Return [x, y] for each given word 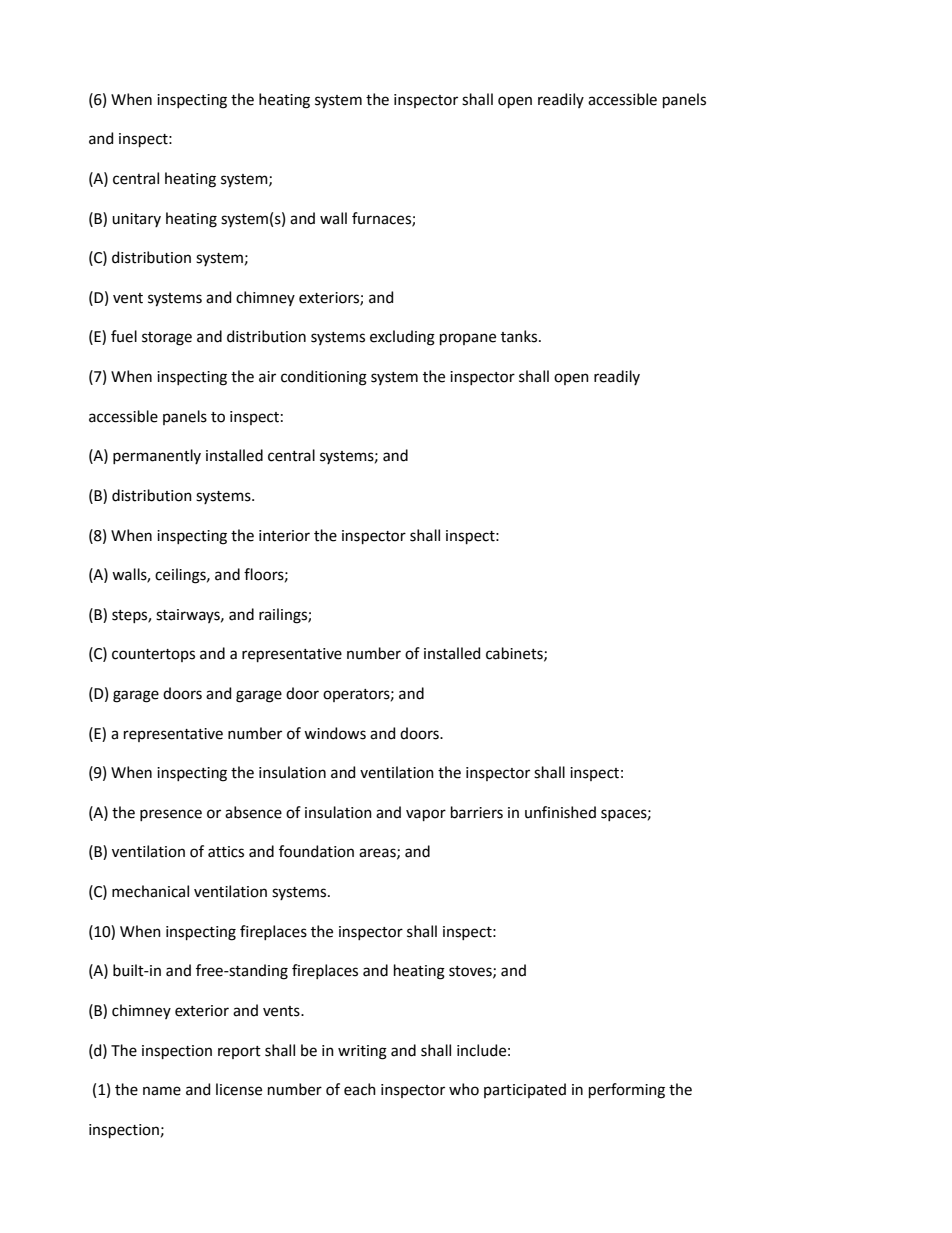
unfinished [560, 812]
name [162, 1091]
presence [171, 815]
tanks [520, 336]
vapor [426, 815]
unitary [136, 220]
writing [362, 1052]
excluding [402, 338]
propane [468, 339]
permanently [157, 456]
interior [284, 536]
